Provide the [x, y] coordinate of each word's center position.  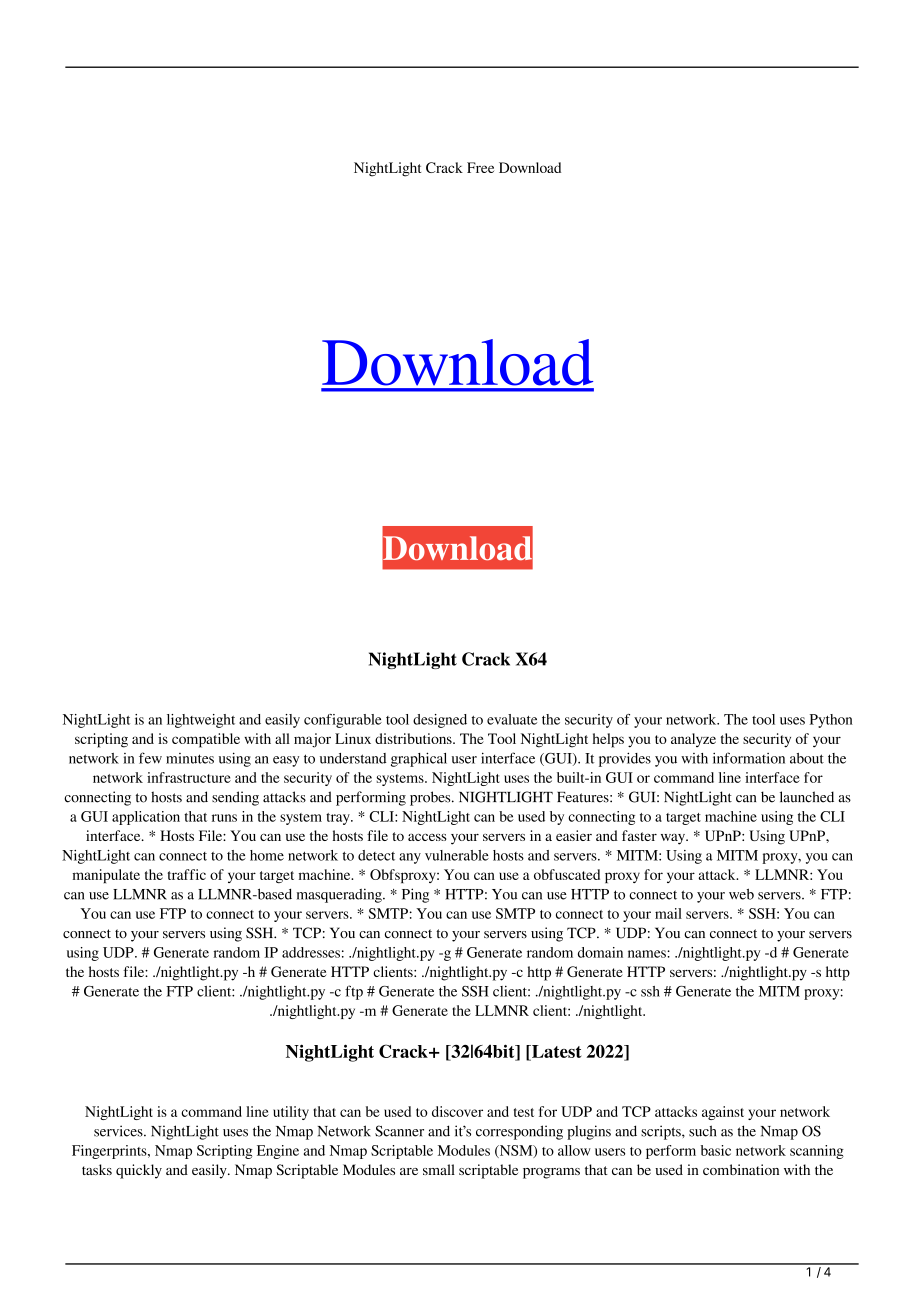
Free [480, 167]
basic [716, 1150]
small [439, 1169]
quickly [139, 1171]
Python [831, 721]
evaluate [512, 719]
